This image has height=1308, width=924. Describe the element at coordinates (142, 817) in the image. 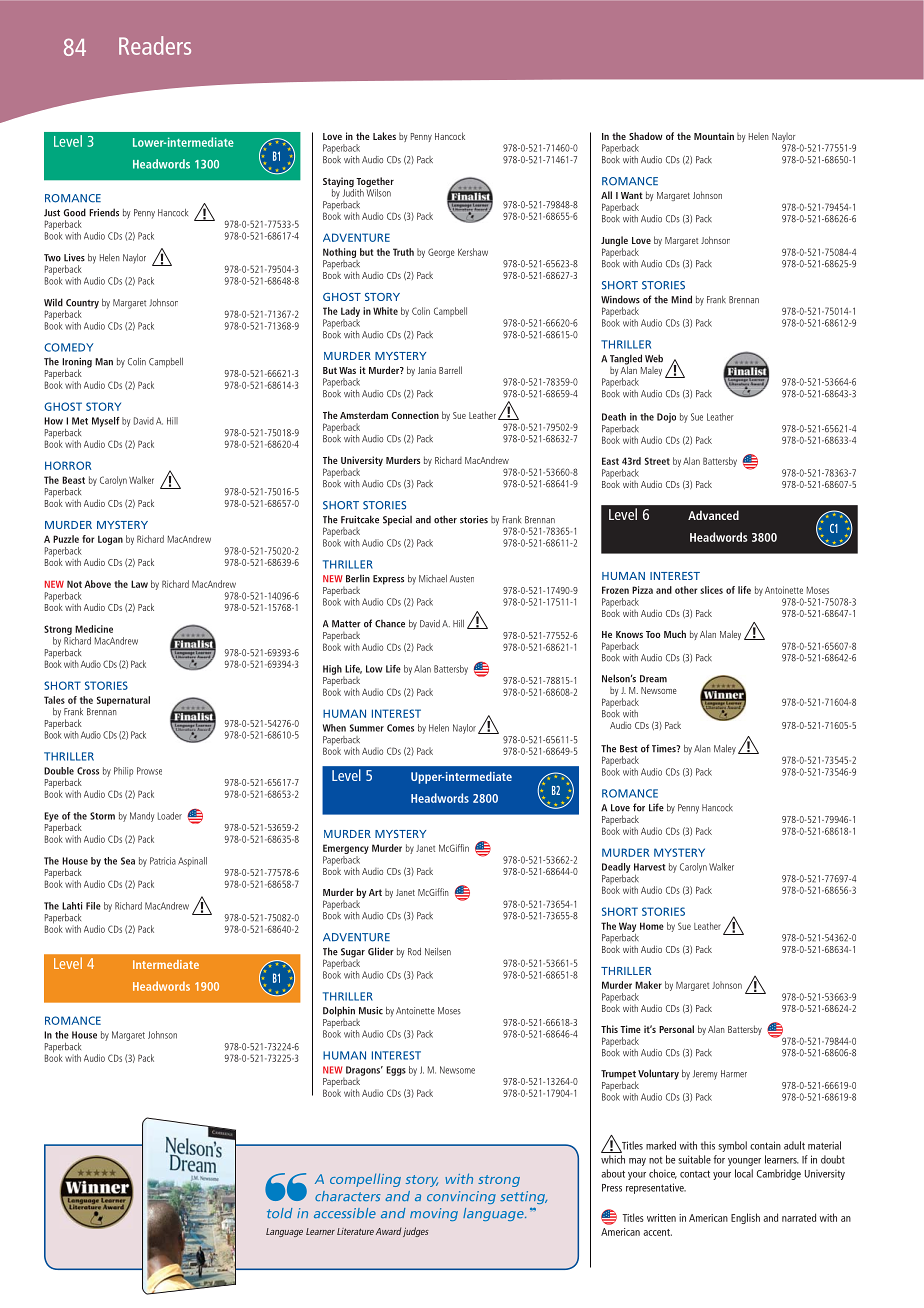

I see `Mandy` at that location.
